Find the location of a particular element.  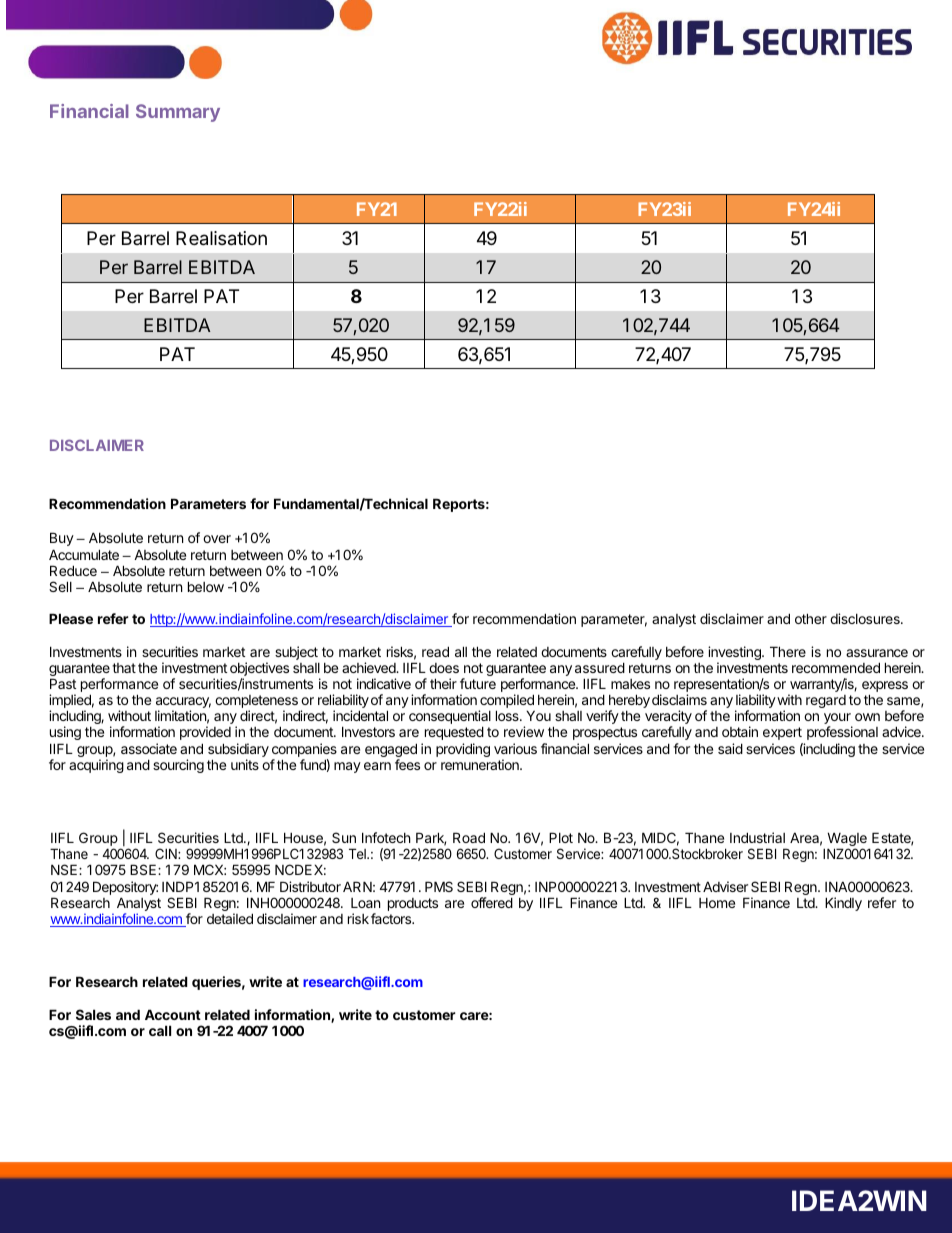

loss is located at coordinates (508, 715).
